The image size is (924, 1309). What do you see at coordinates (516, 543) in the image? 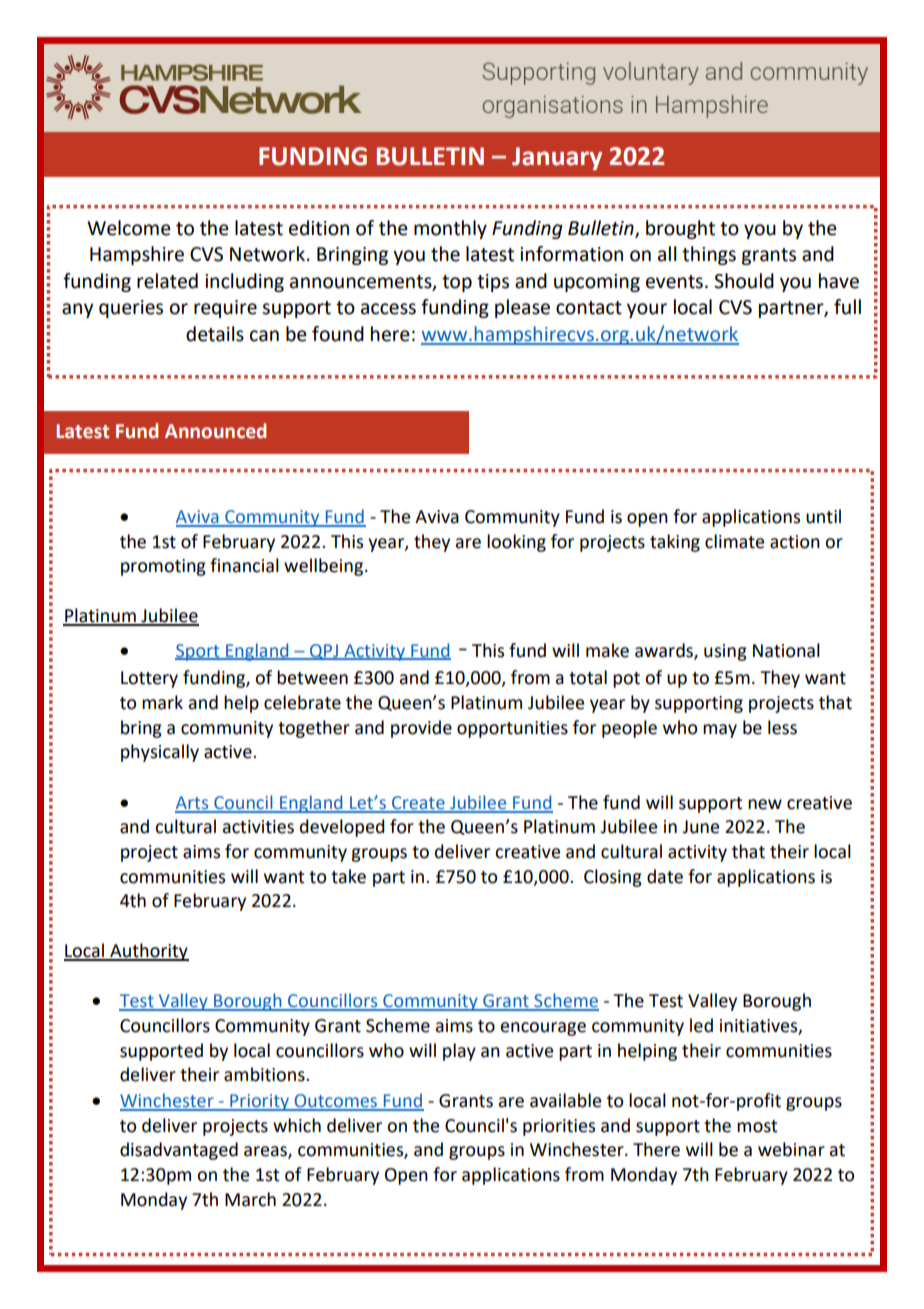
I see `looking` at bounding box center [516, 543].
